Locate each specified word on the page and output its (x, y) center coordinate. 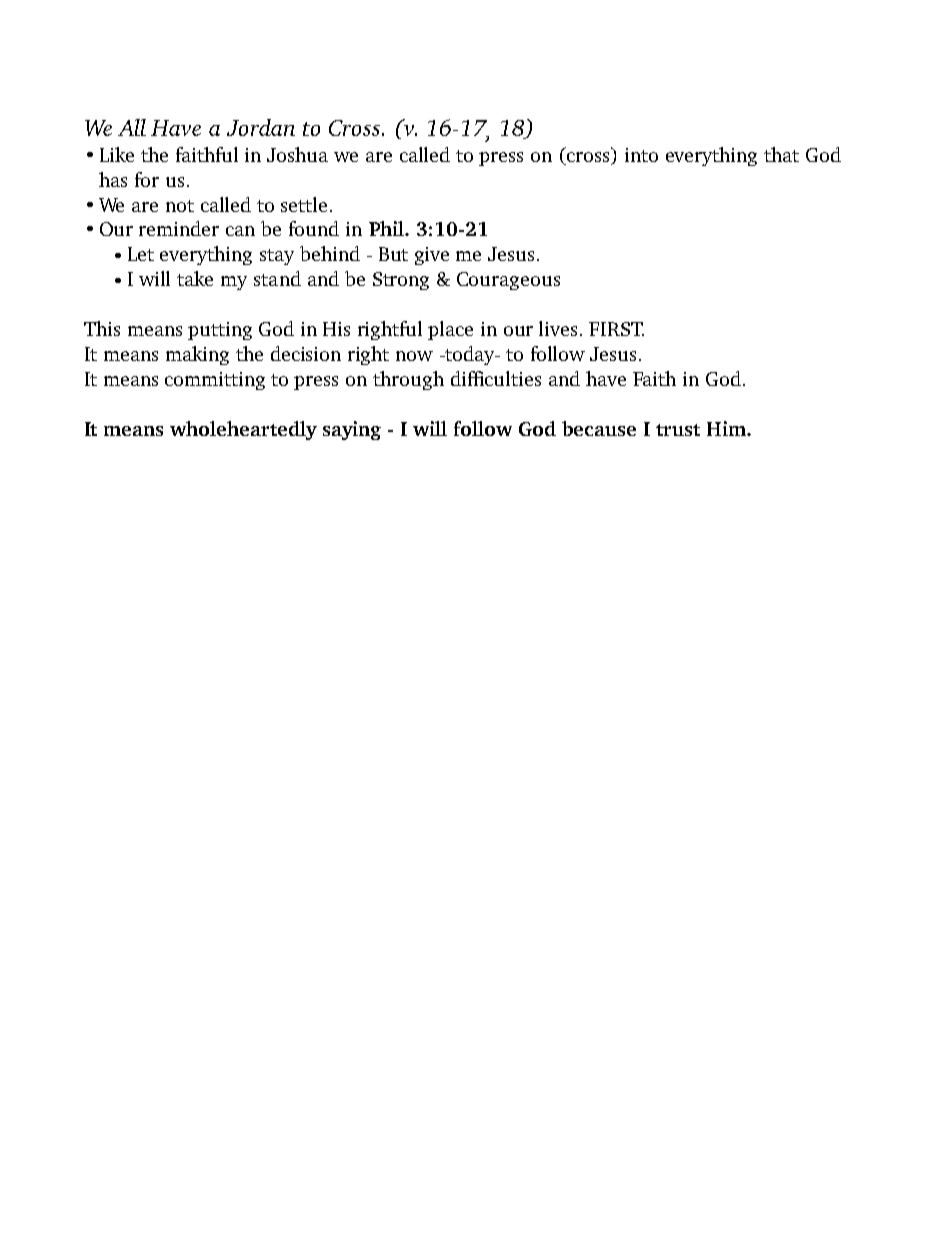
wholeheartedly (243, 430)
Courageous (508, 281)
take (195, 278)
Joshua (297, 154)
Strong (401, 281)
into (641, 155)
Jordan (261, 127)
